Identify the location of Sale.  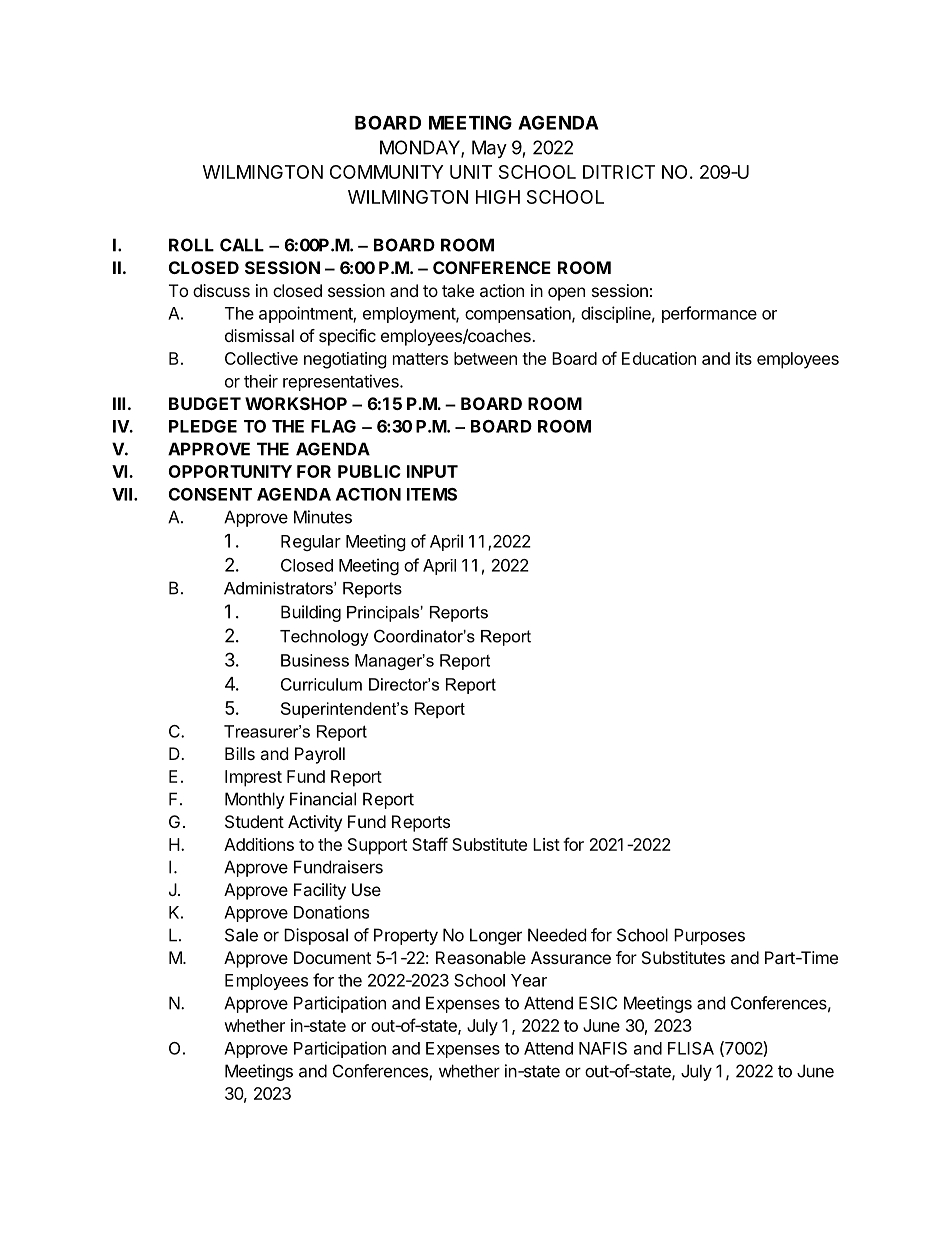
(241, 935).
